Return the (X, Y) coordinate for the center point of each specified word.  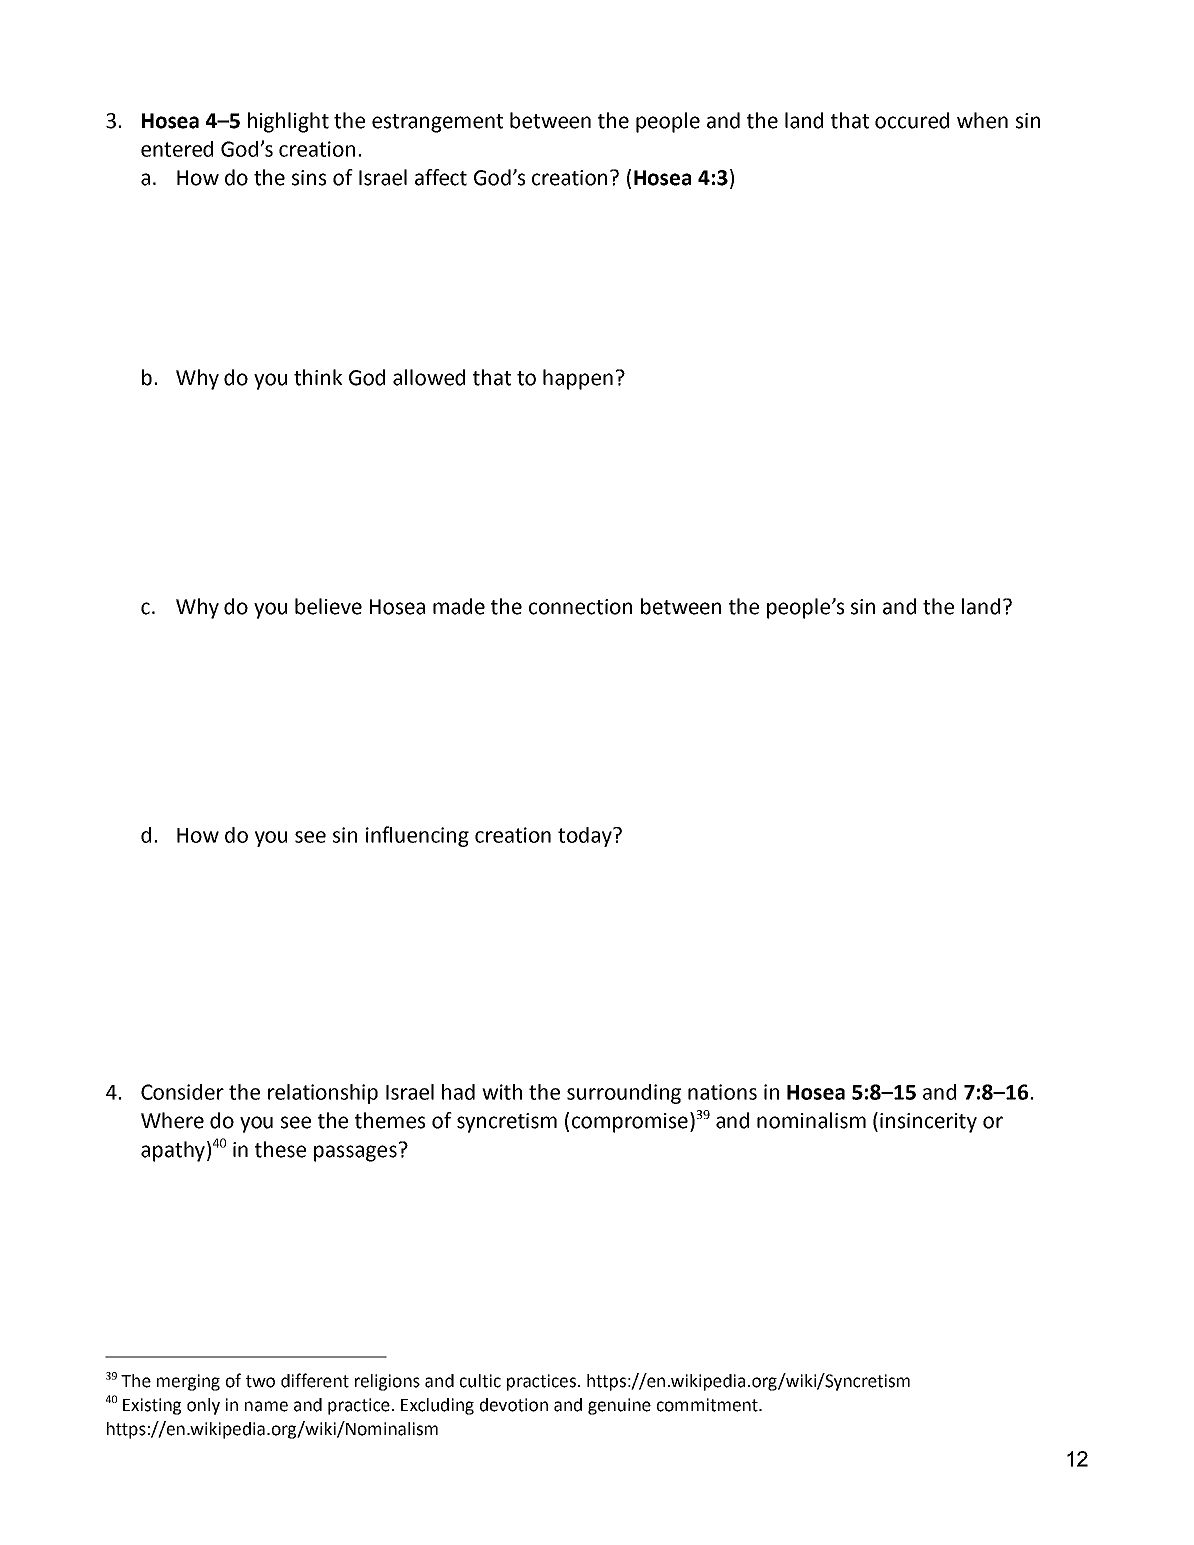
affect (441, 177)
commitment (708, 1405)
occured (912, 120)
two (260, 1381)
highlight (288, 122)
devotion (514, 1405)
